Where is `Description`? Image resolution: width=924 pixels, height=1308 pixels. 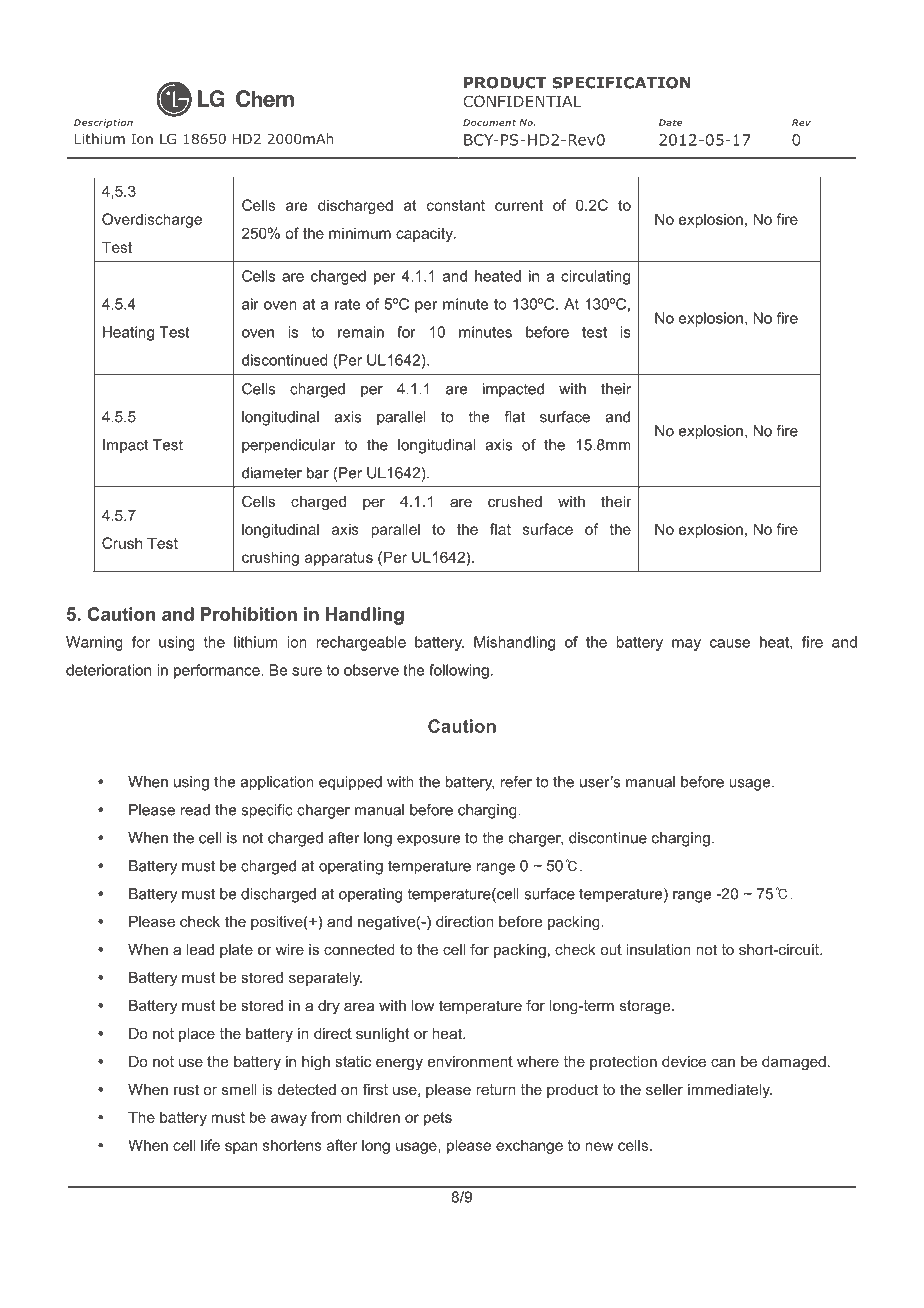 Description is located at coordinates (103, 123).
